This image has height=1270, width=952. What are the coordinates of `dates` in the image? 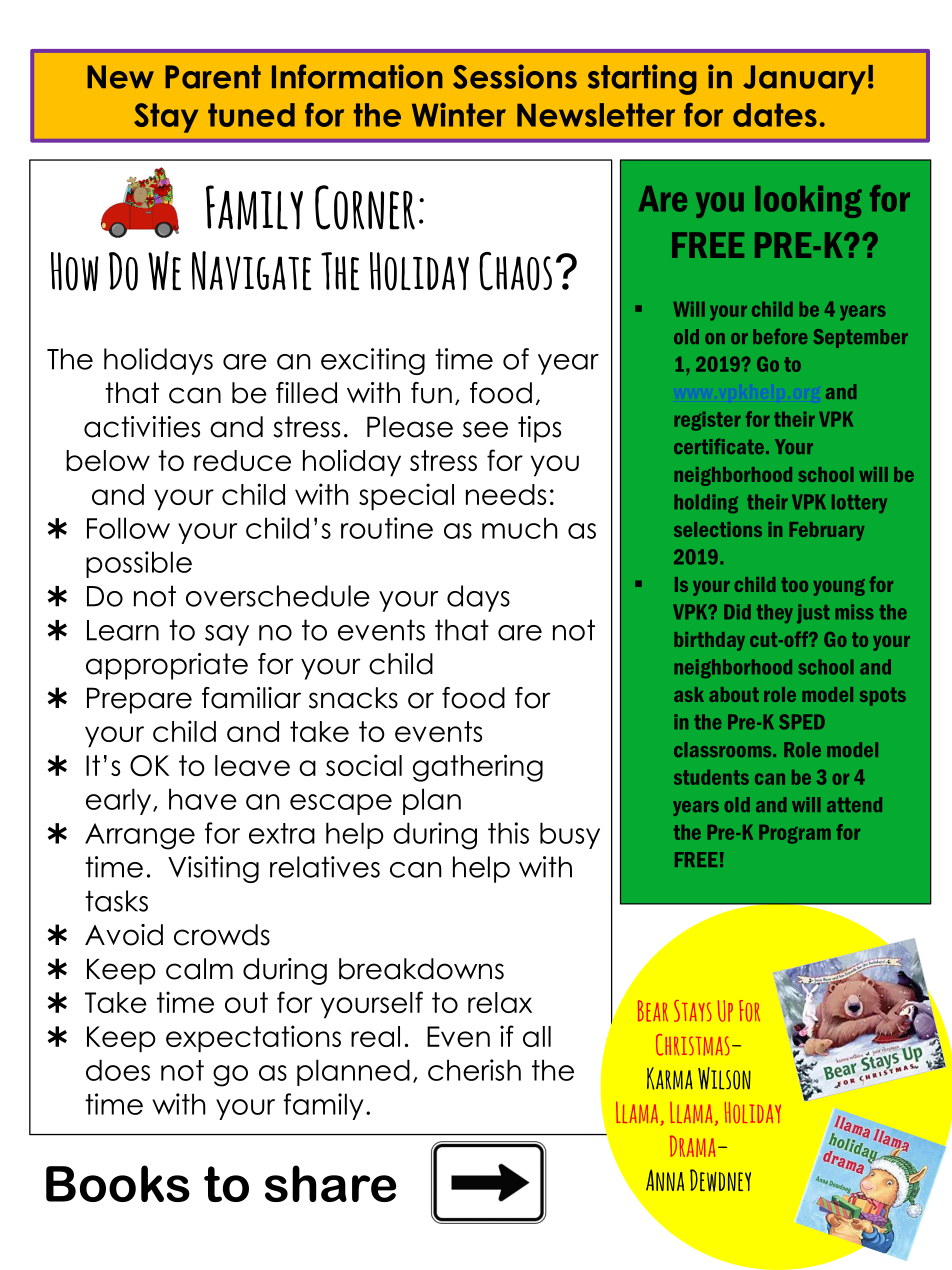 It's located at (775, 115).
